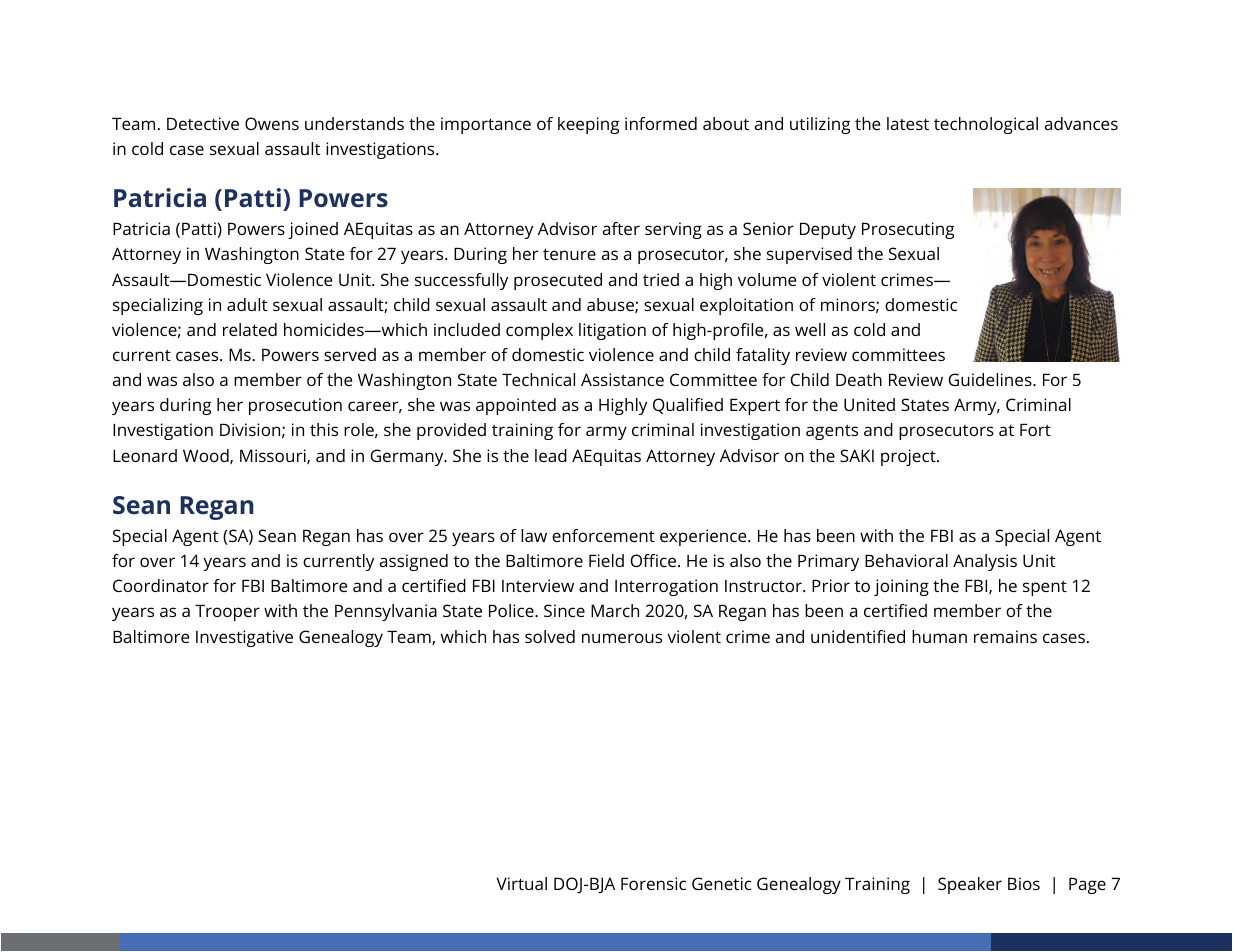  What do you see at coordinates (588, 125) in the screenshot?
I see `keeping` at bounding box center [588, 125].
